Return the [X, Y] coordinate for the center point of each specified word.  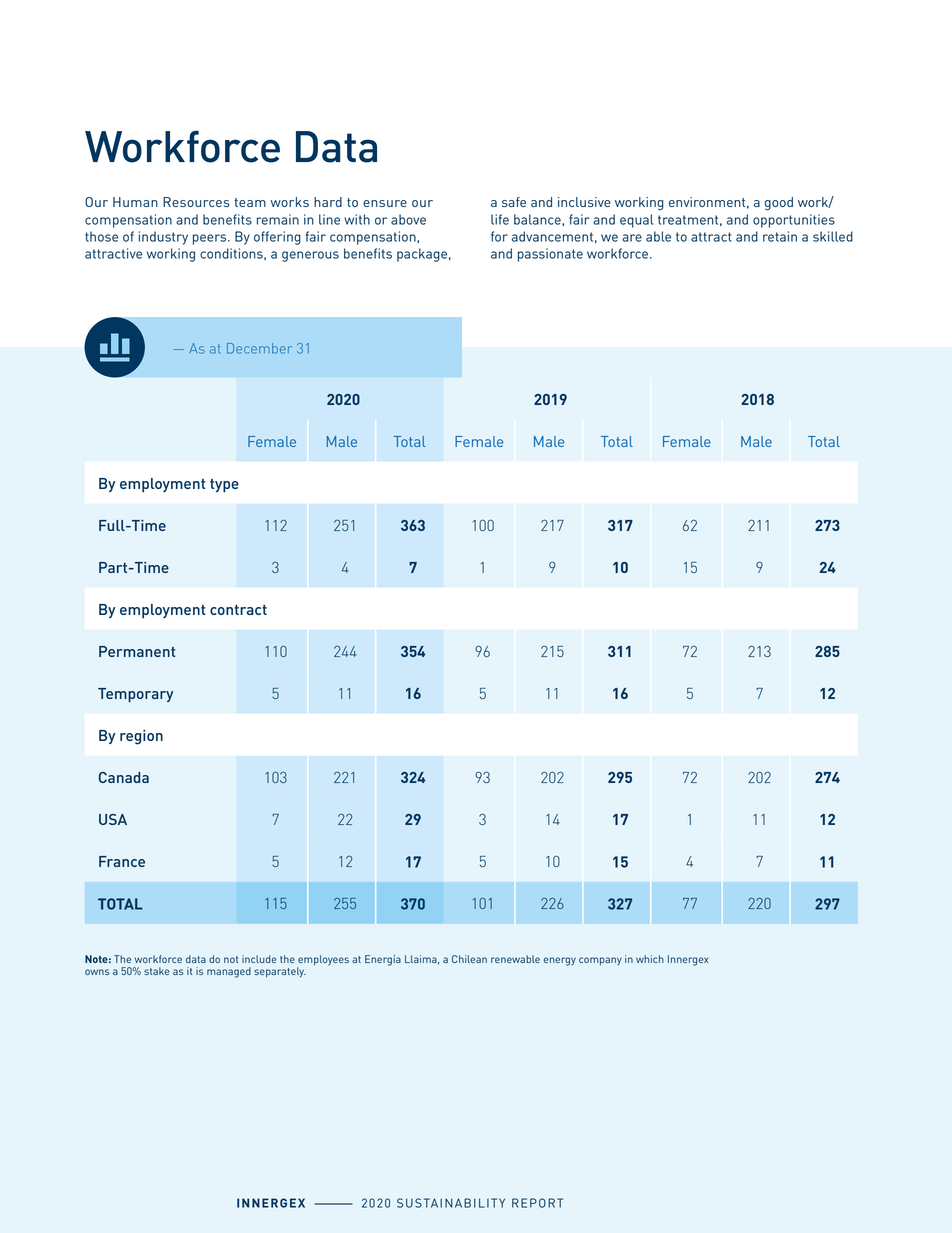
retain [780, 236]
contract [238, 610]
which [650, 959]
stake [157, 971]
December [259, 348]
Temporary [135, 695]
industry [163, 238]
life [500, 219]
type [224, 486]
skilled [833, 236]
